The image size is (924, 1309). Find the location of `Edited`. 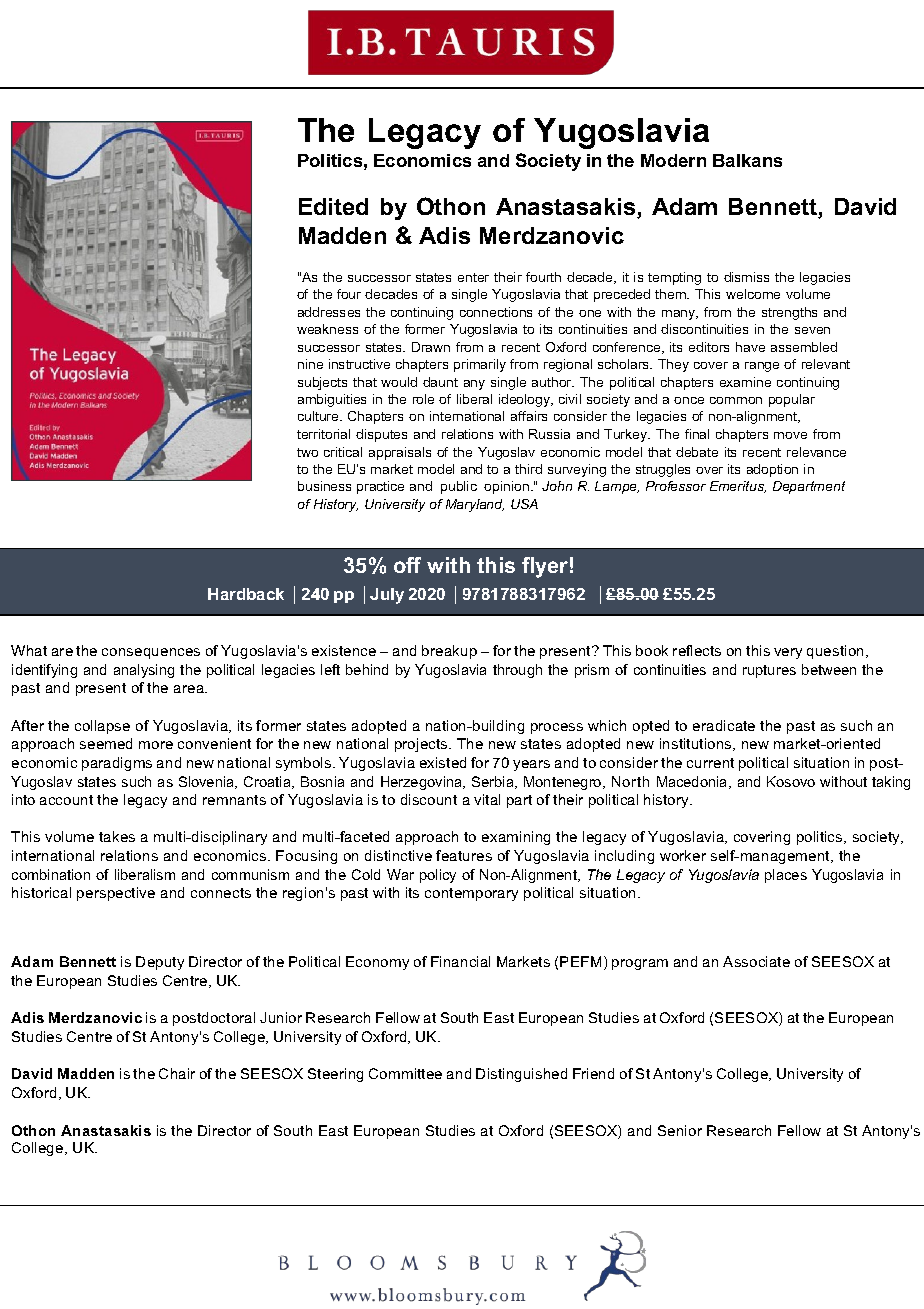

Edited is located at coordinates (333, 206).
